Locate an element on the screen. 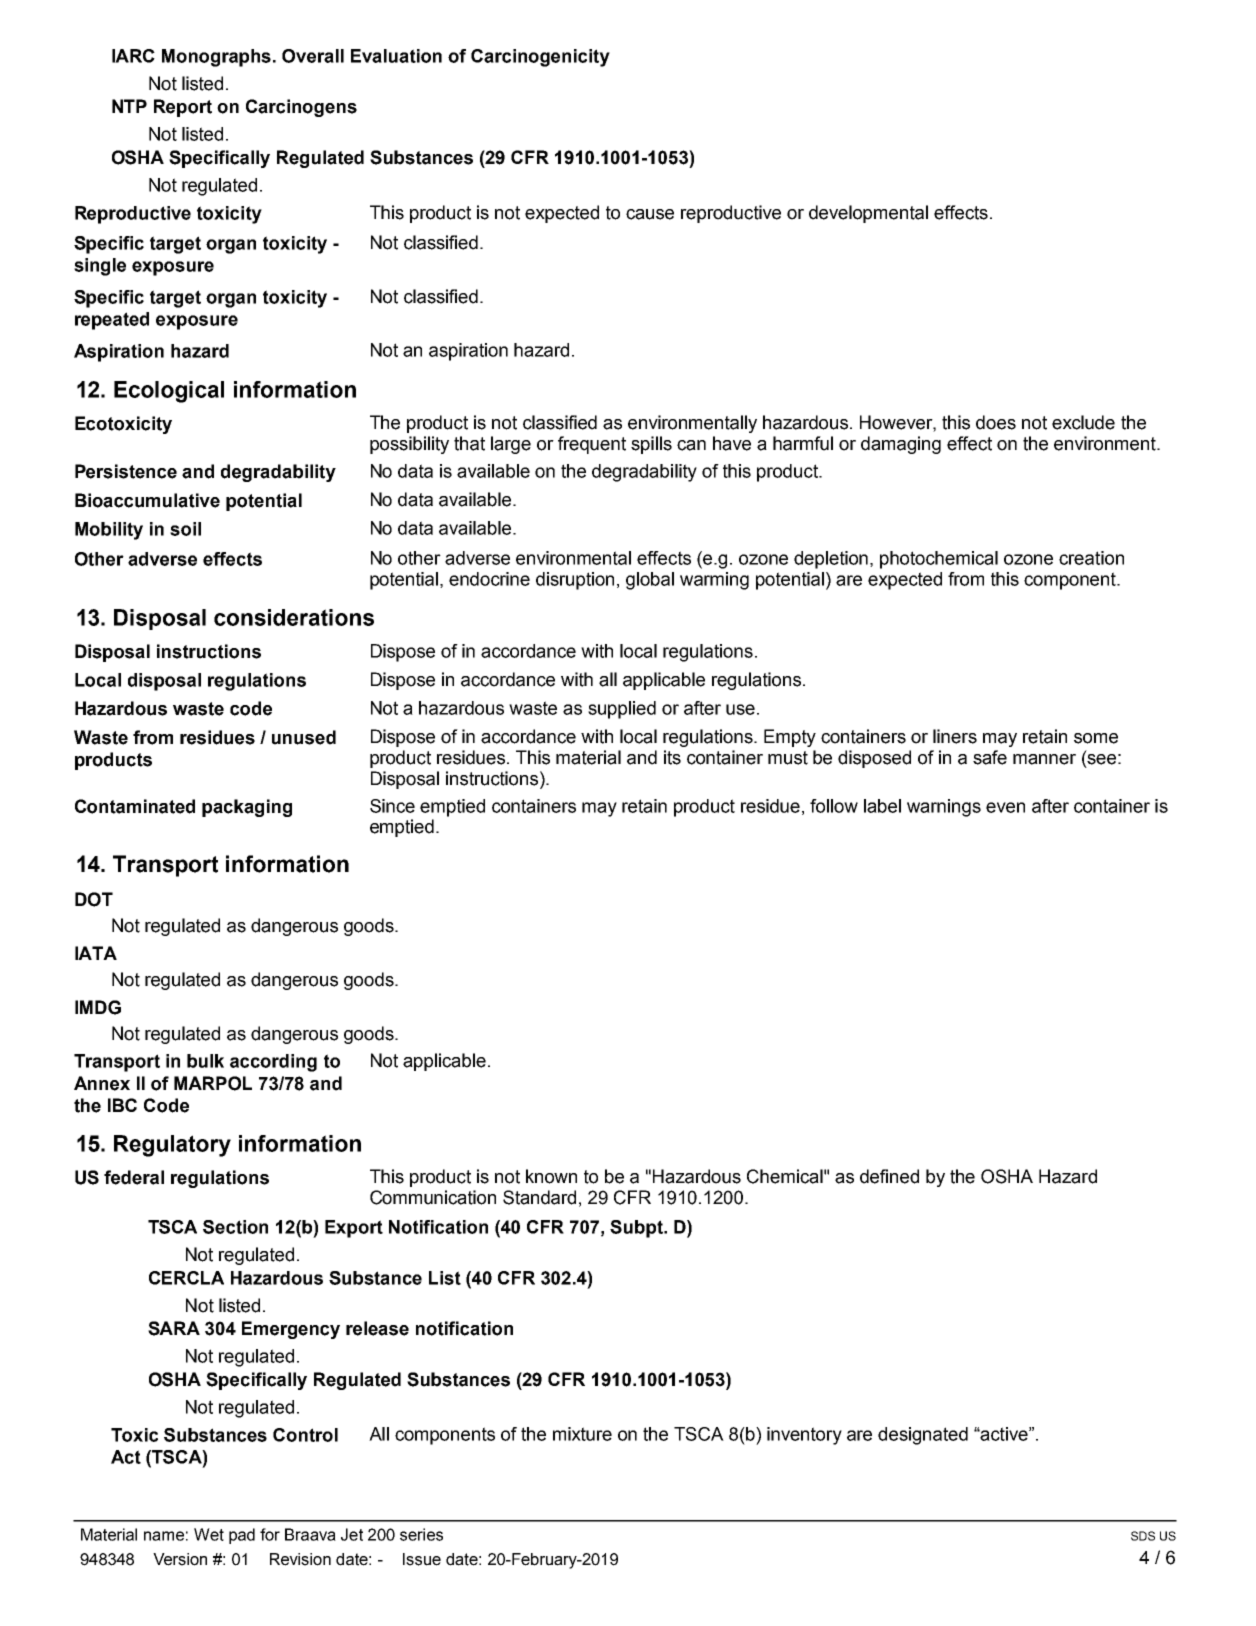 This screenshot has height=1626, width=1256. packaging is located at coordinates (247, 808).
